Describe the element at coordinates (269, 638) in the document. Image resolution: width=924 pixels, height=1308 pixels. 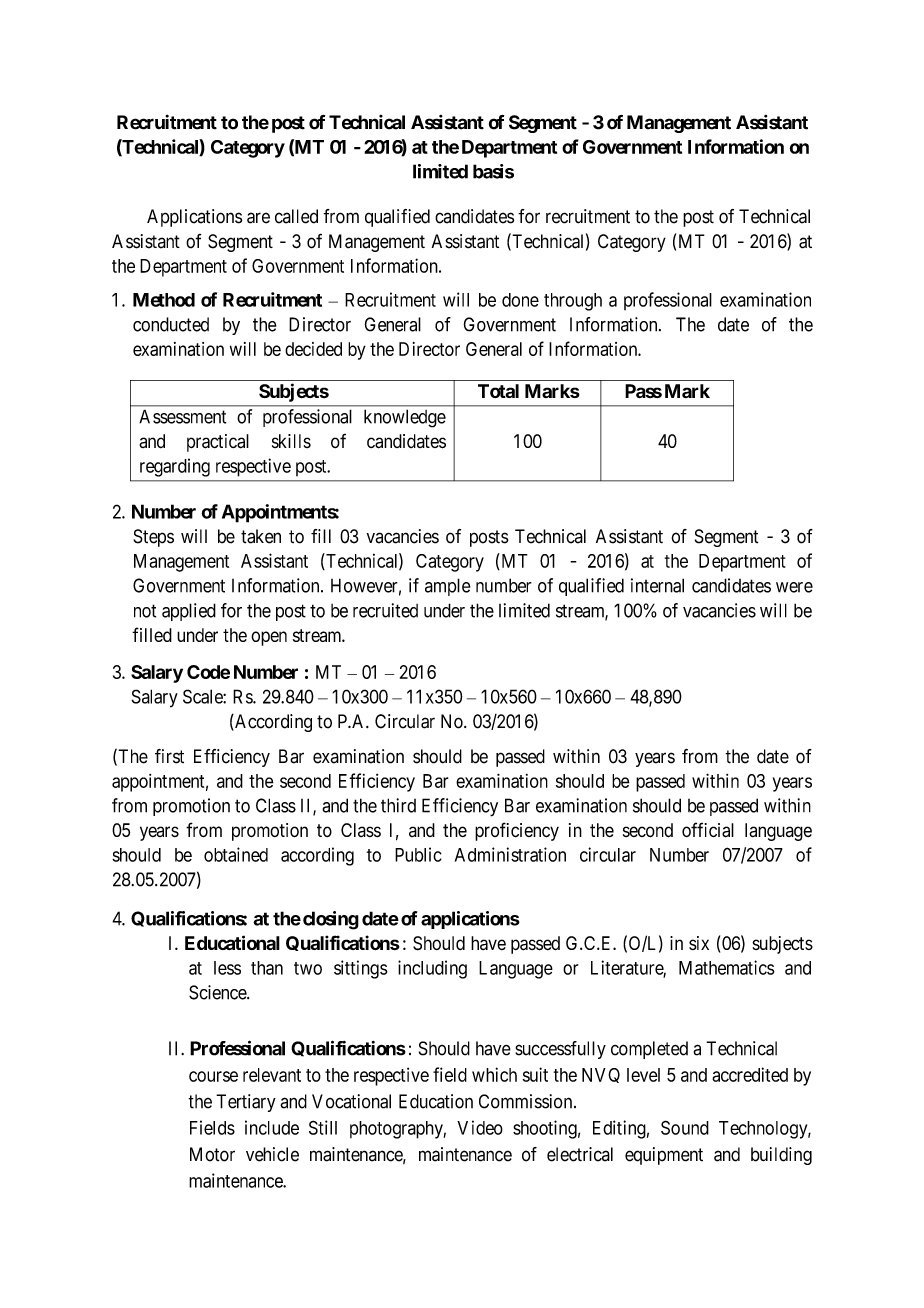
I see `open` at that location.
